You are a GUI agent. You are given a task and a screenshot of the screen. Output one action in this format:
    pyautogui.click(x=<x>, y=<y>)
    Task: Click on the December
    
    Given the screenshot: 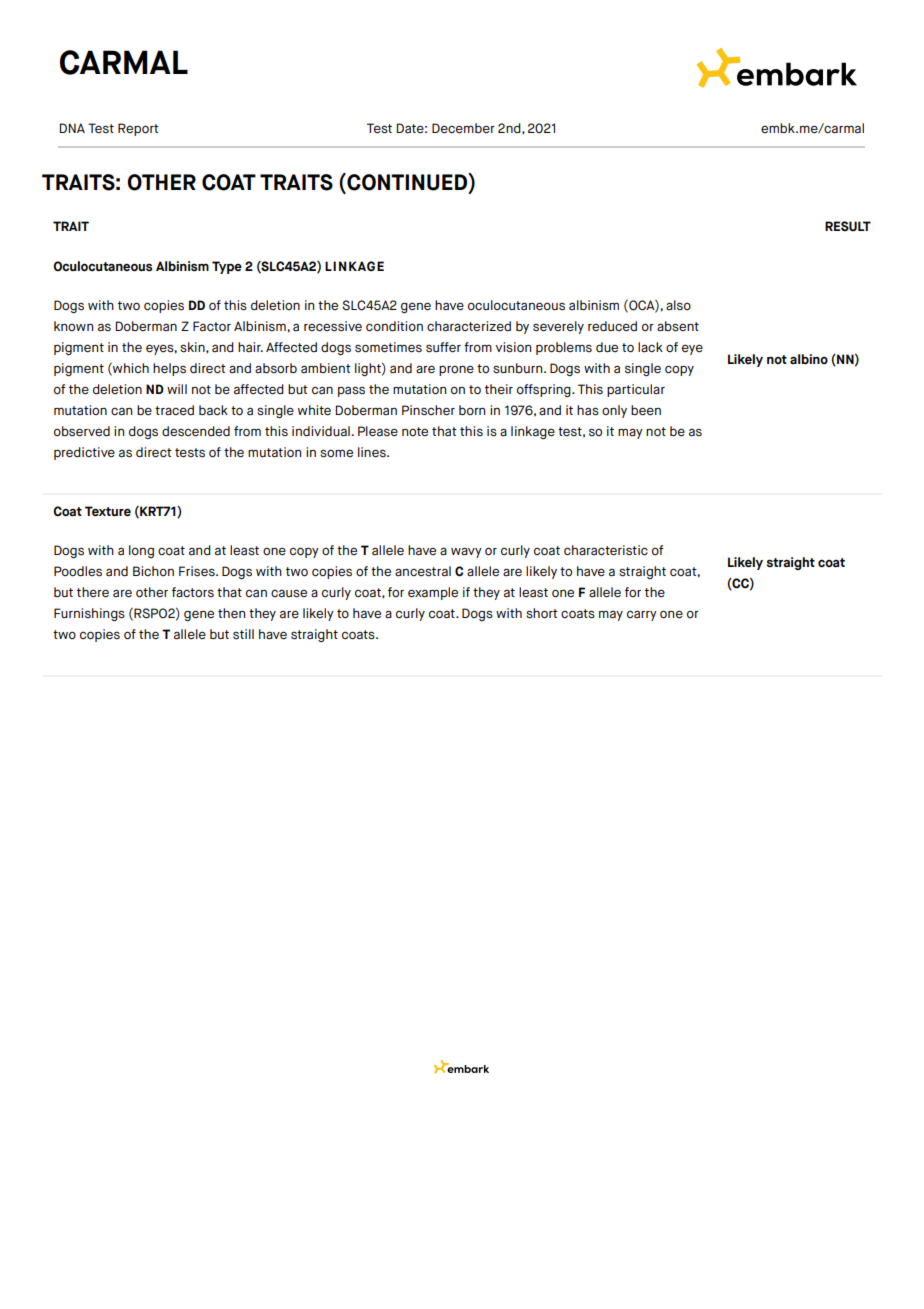 What is the action you would take?
    pyautogui.click(x=463, y=128)
